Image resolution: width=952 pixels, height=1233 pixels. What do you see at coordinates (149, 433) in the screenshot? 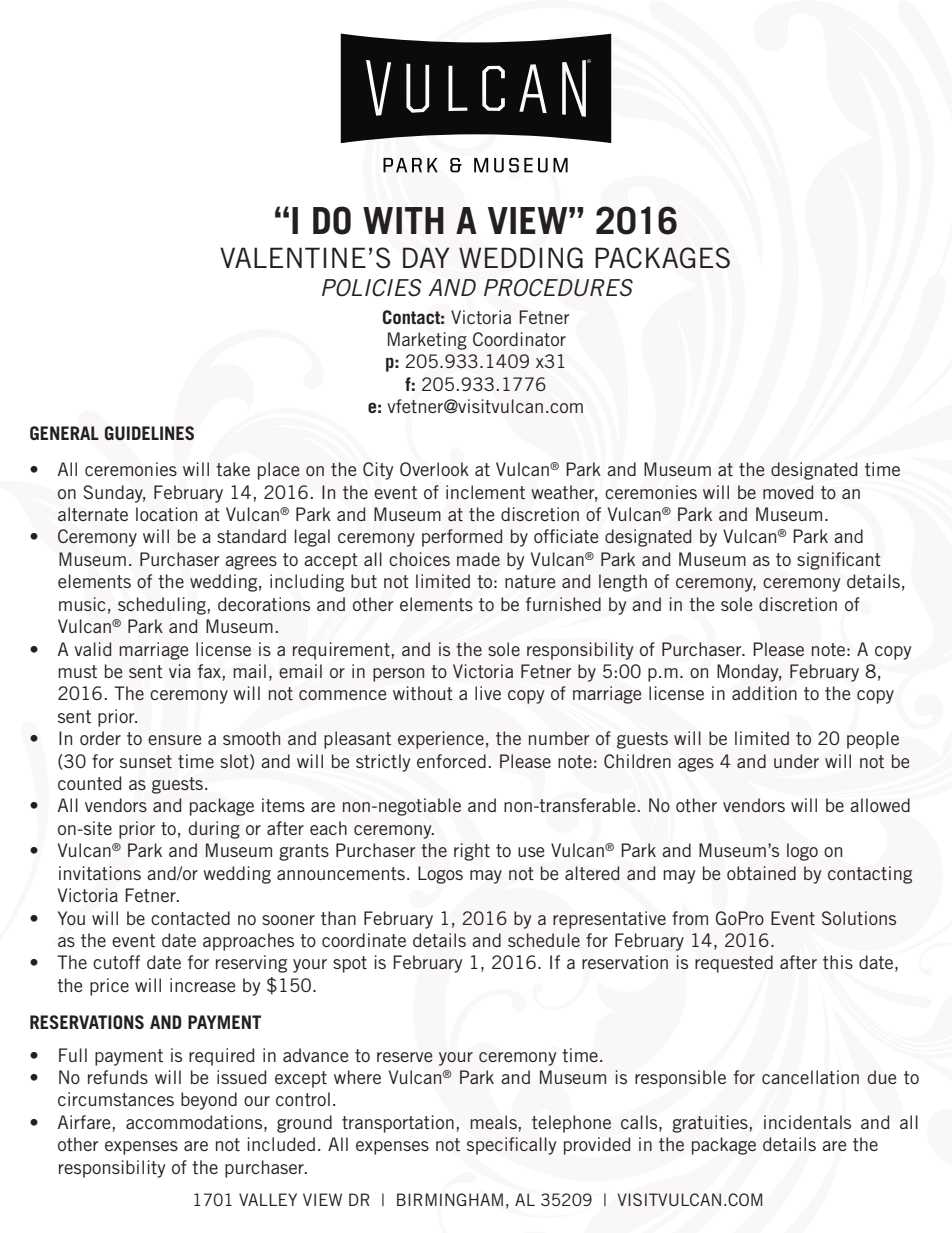
I see `GUIDELINES` at bounding box center [149, 433].
